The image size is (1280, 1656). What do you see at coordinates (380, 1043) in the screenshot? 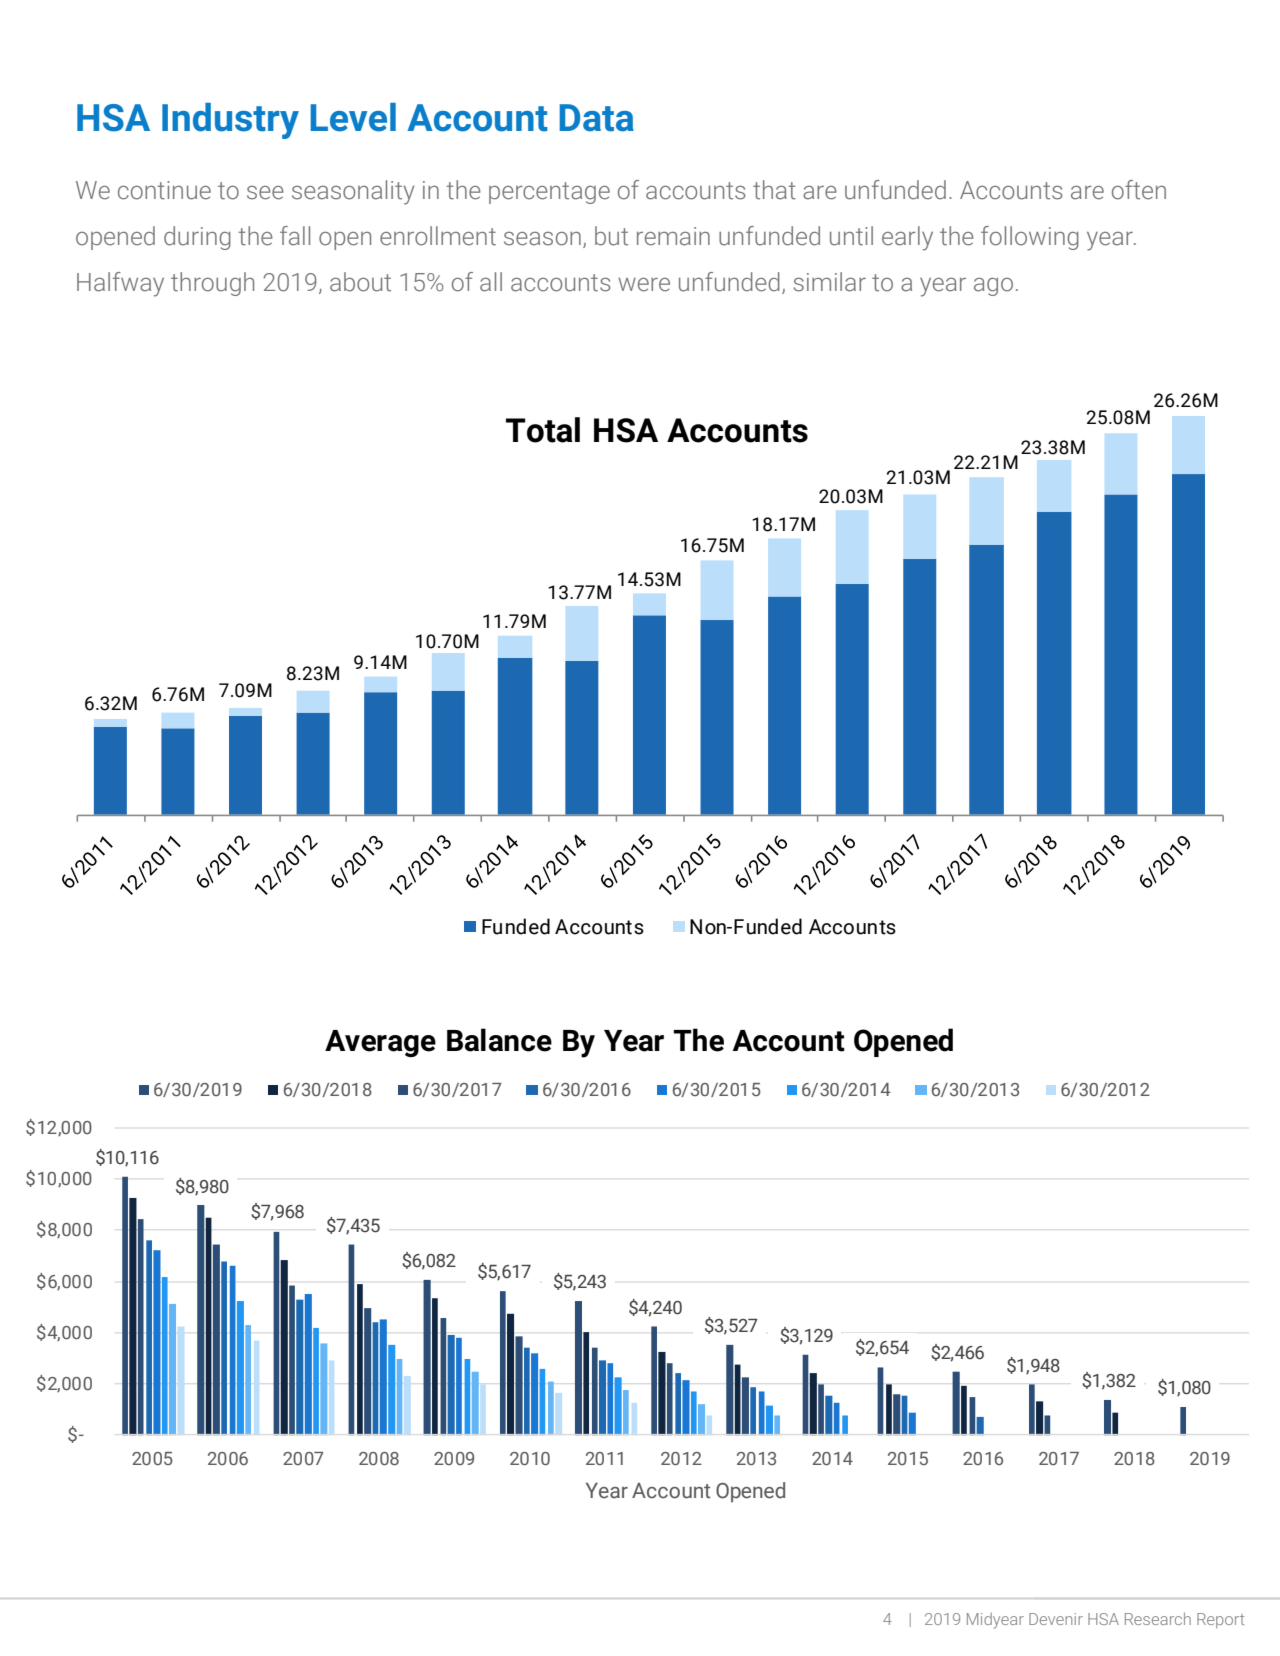
I see `Average` at bounding box center [380, 1043].
